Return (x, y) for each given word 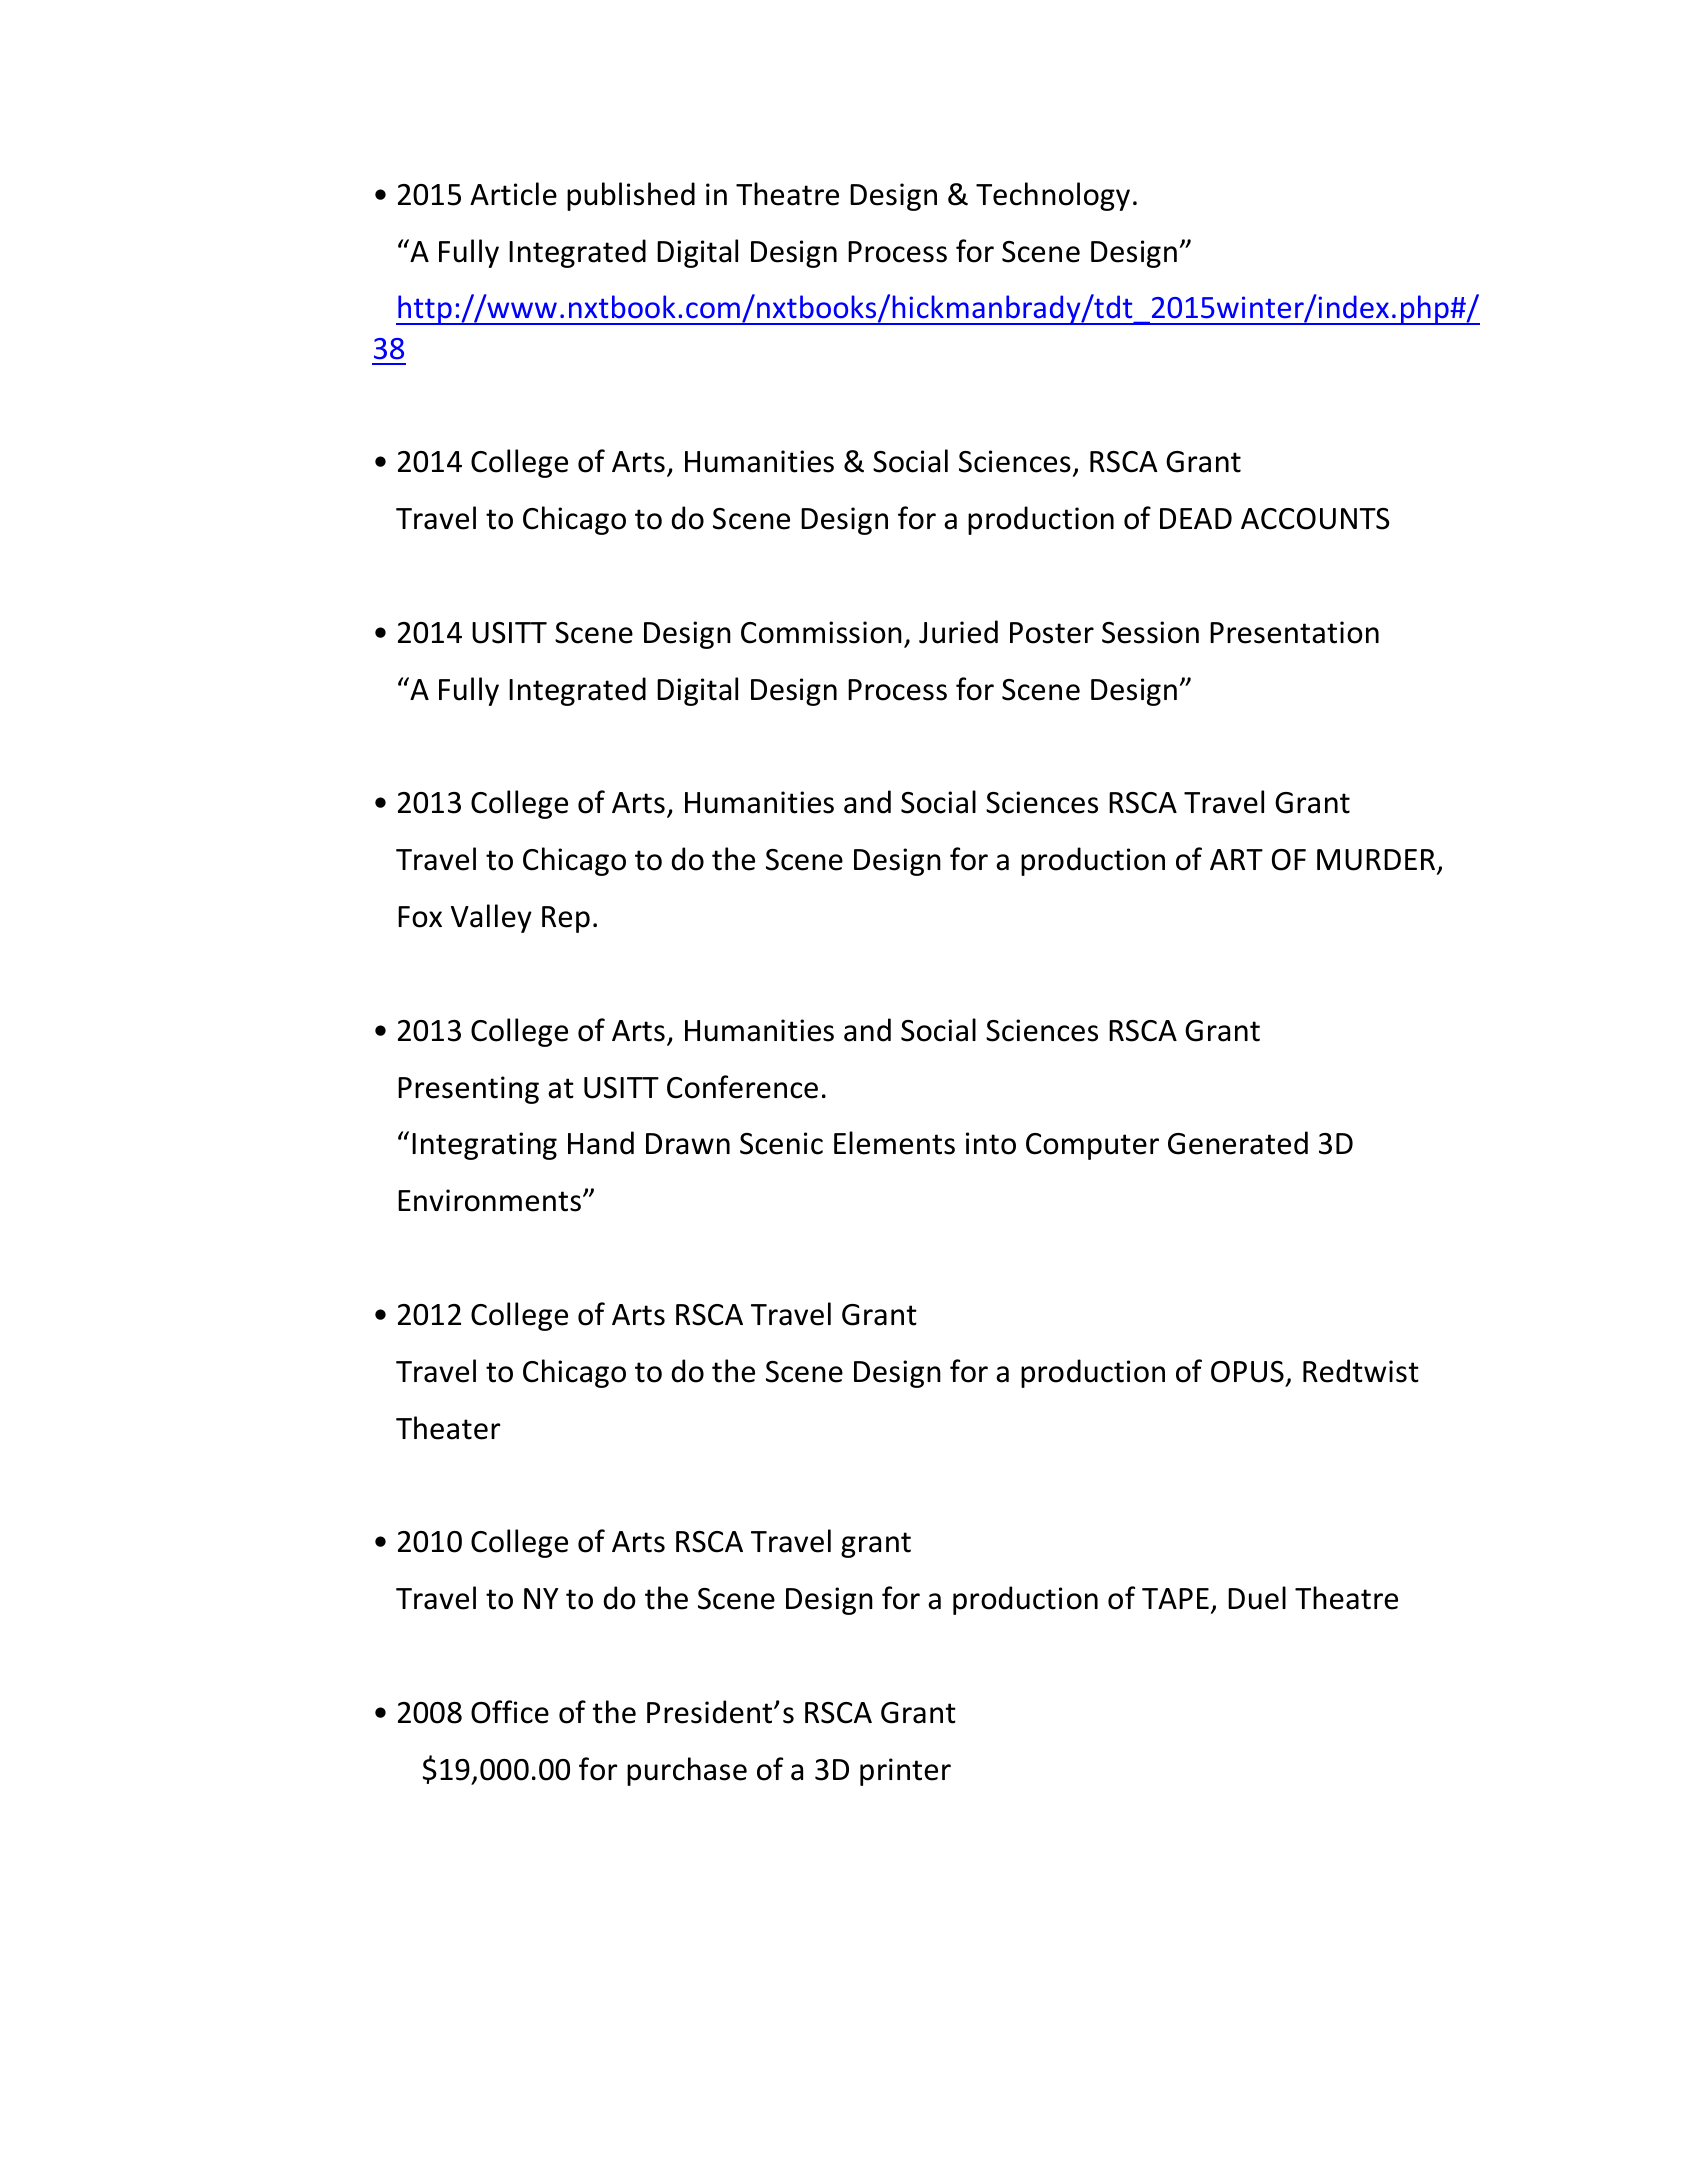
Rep (566, 919)
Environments (489, 1200)
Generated (1238, 1143)
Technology (1053, 196)
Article (513, 194)
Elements (894, 1143)
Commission (821, 632)
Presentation (1294, 632)
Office (510, 1712)
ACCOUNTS (1315, 519)
